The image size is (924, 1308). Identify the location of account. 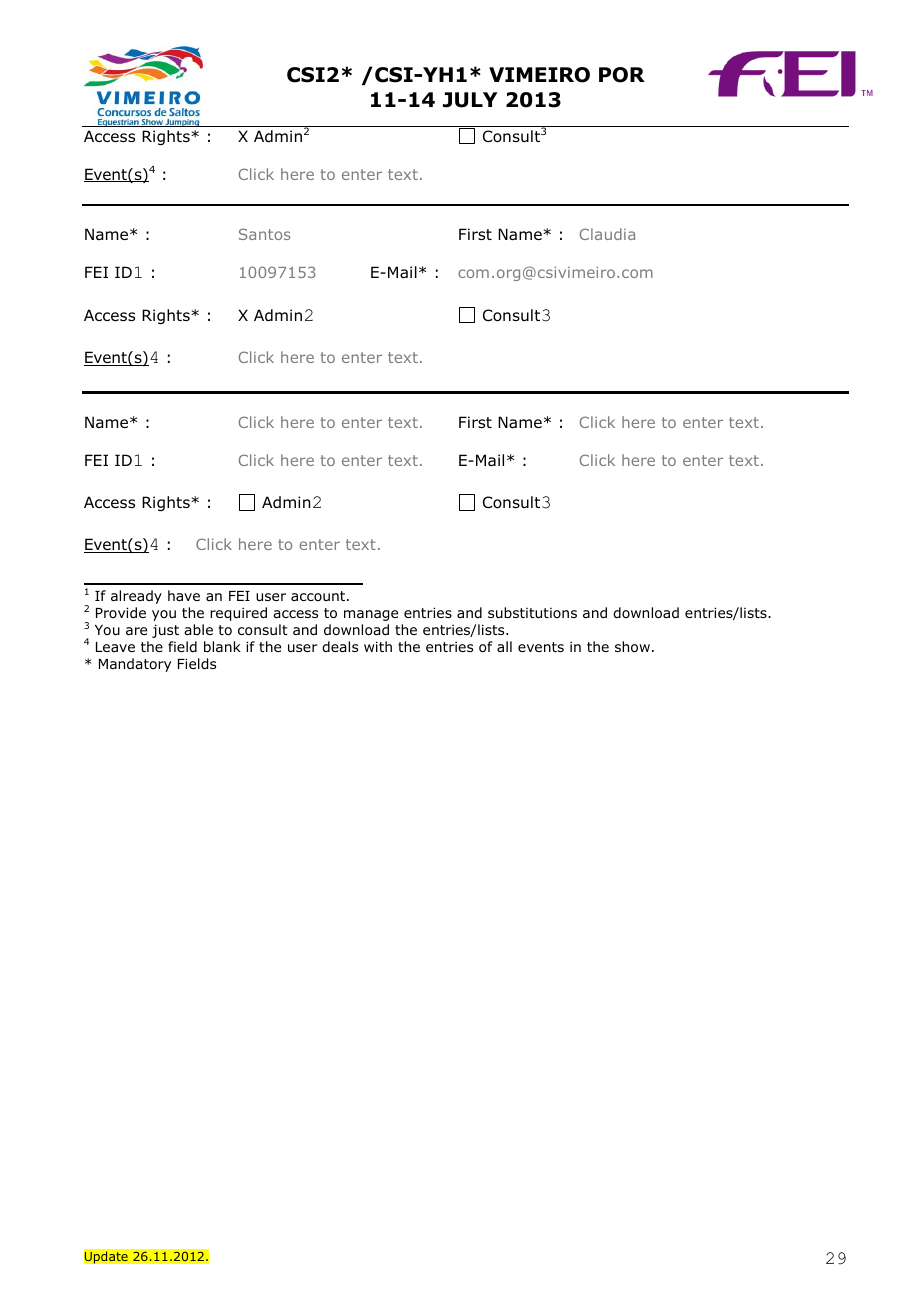
(319, 596).
